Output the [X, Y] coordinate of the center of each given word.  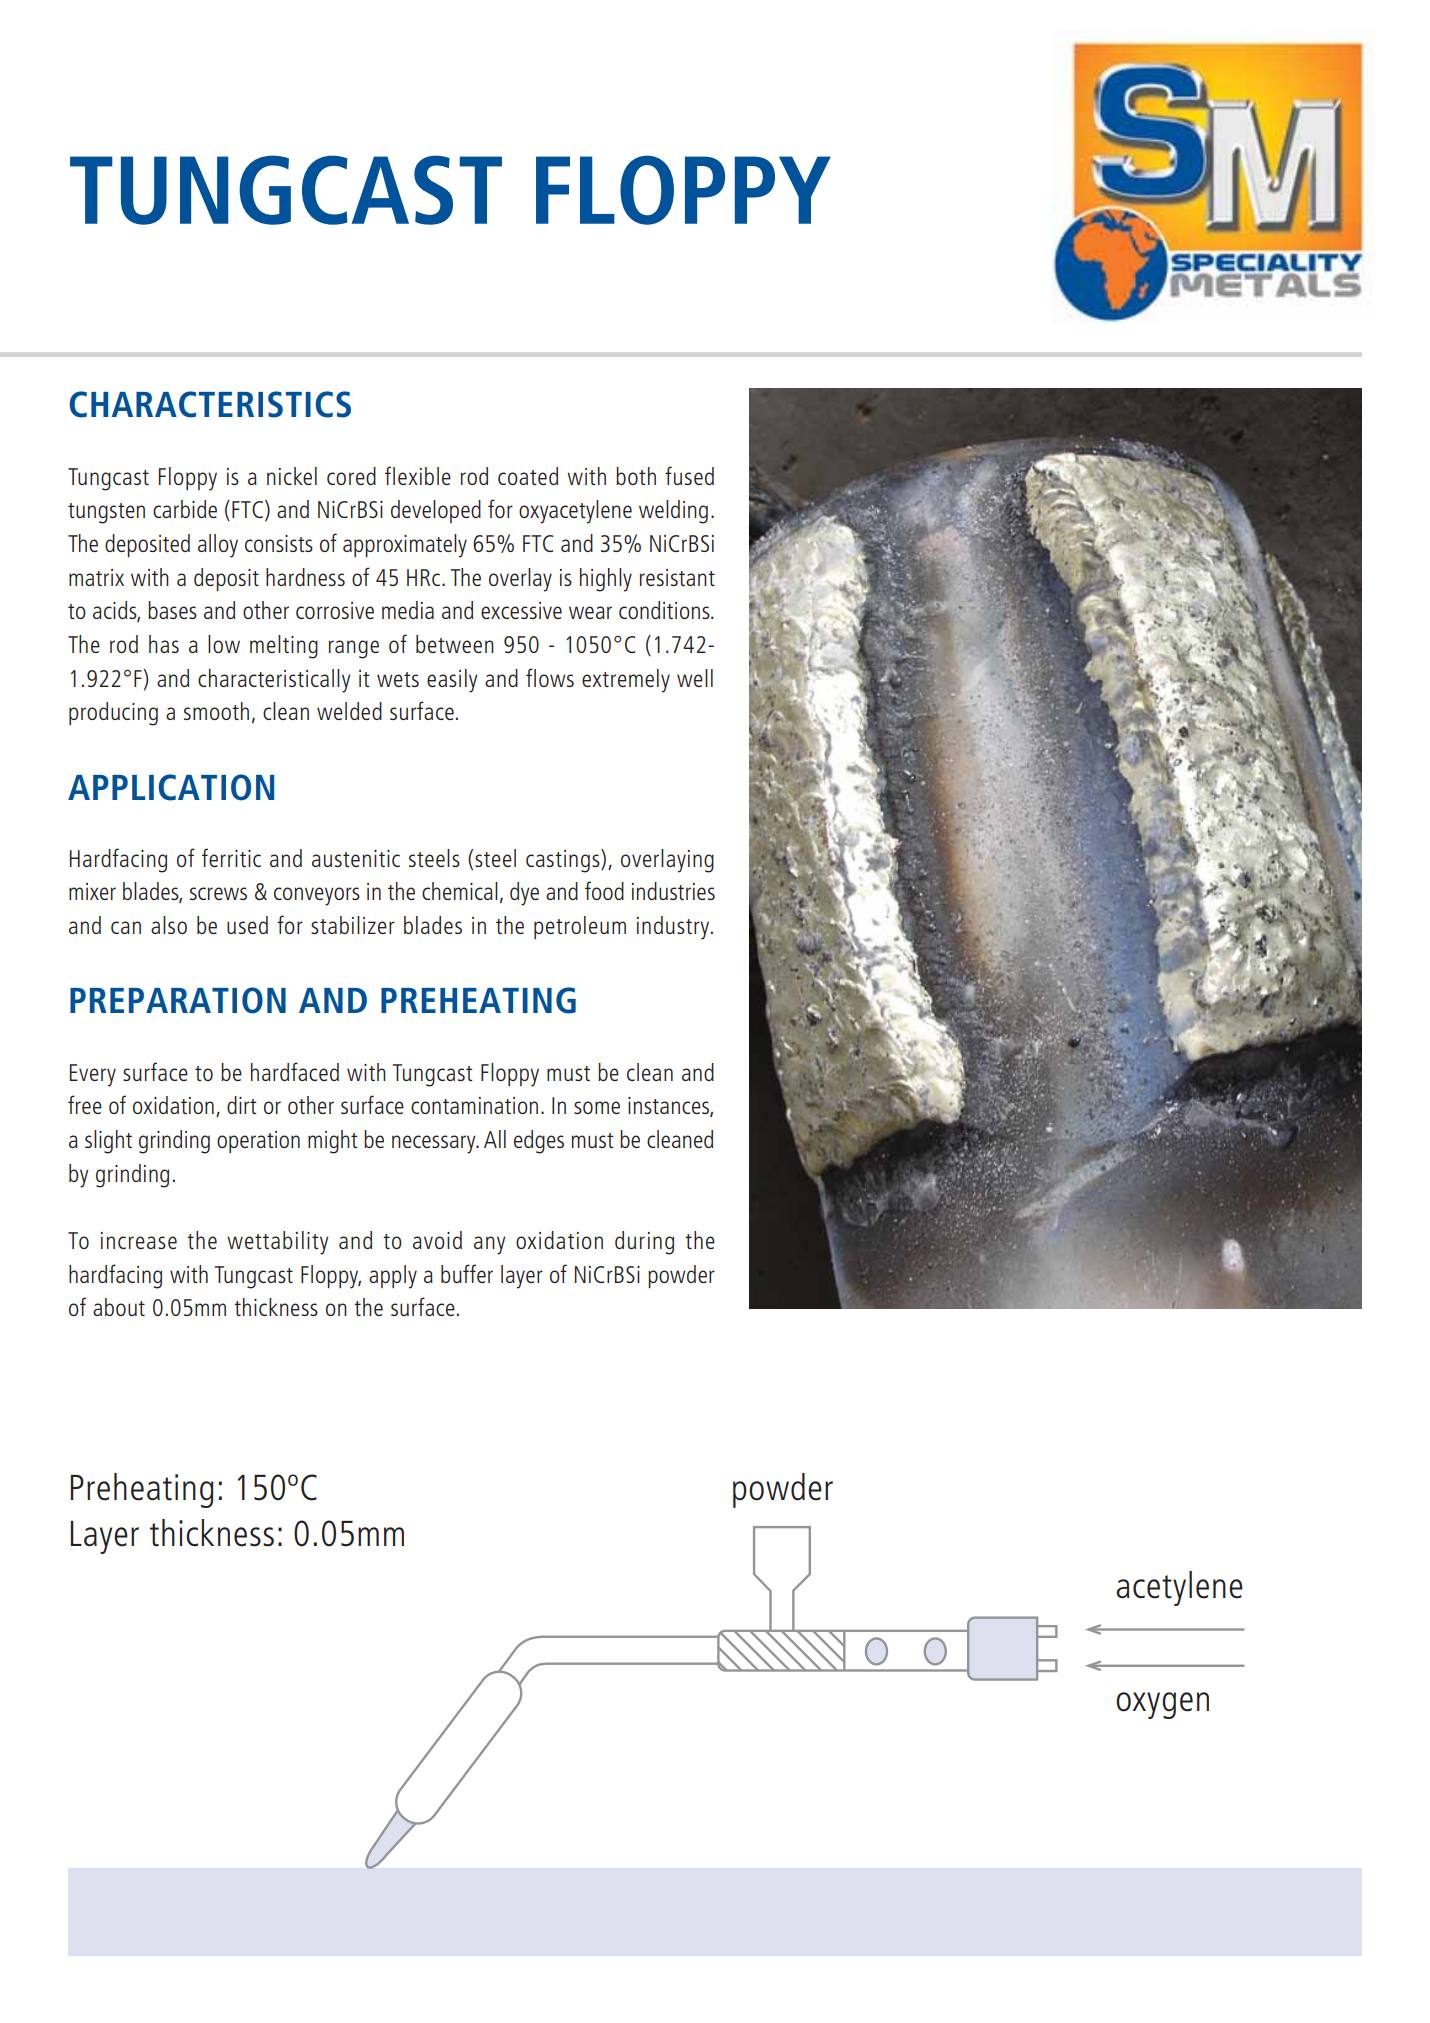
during [644, 1243]
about [119, 1307]
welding [673, 512]
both [636, 476]
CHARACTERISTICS [210, 404]
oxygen [1162, 1705]
